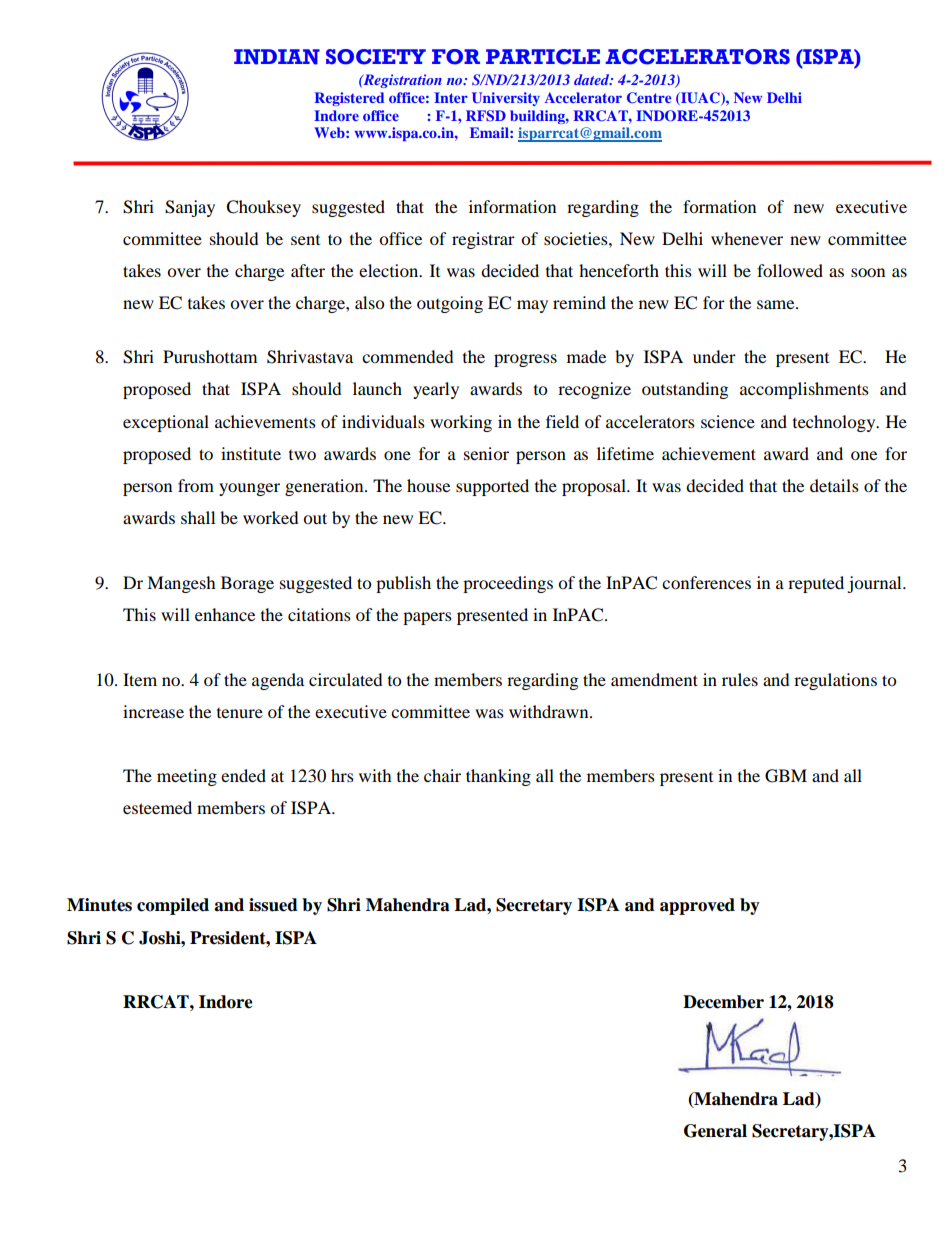  What do you see at coordinates (277, 57) in the image?
I see `INDIAN` at bounding box center [277, 57].
